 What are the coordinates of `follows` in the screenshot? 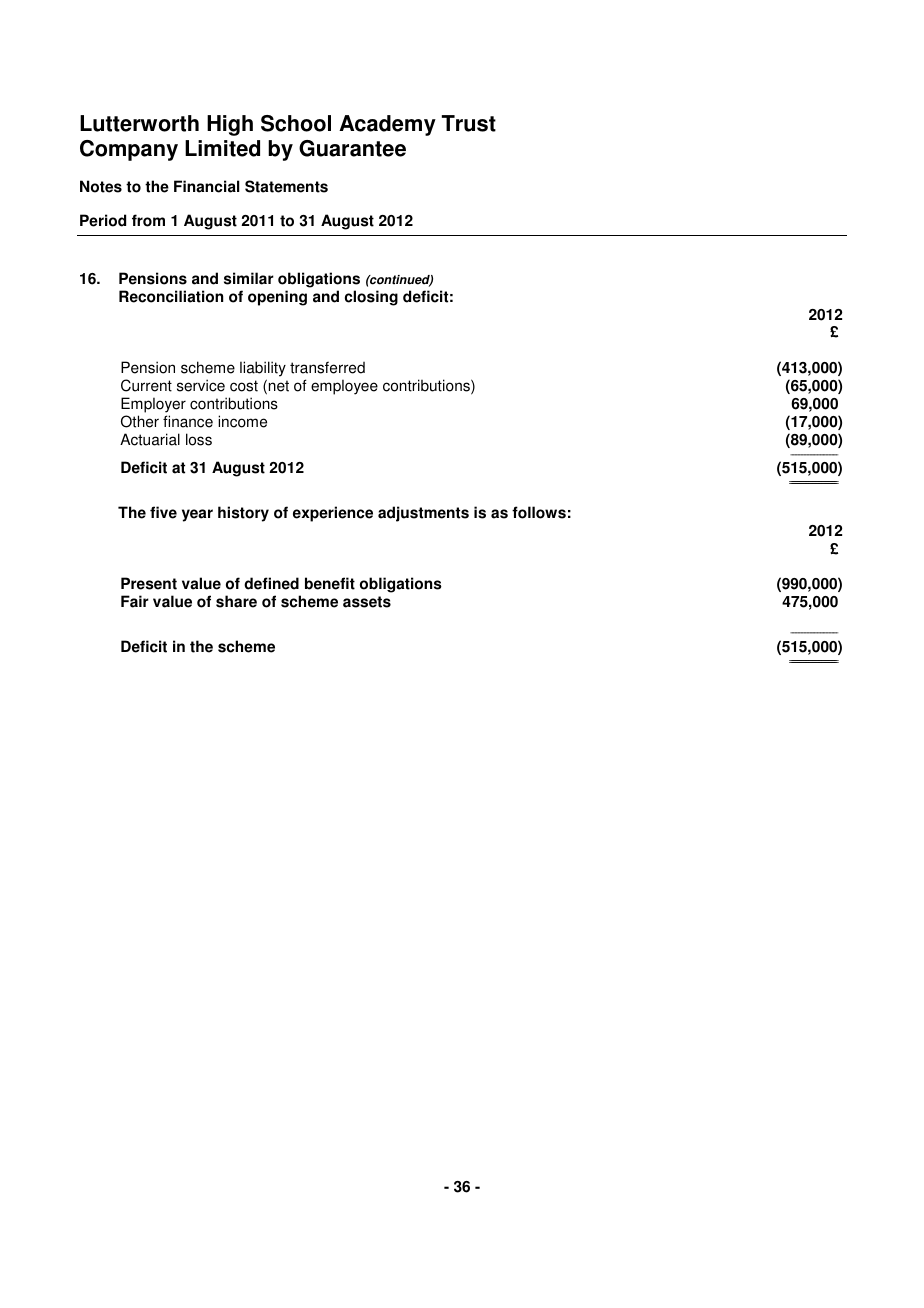 It's located at (539, 512).
